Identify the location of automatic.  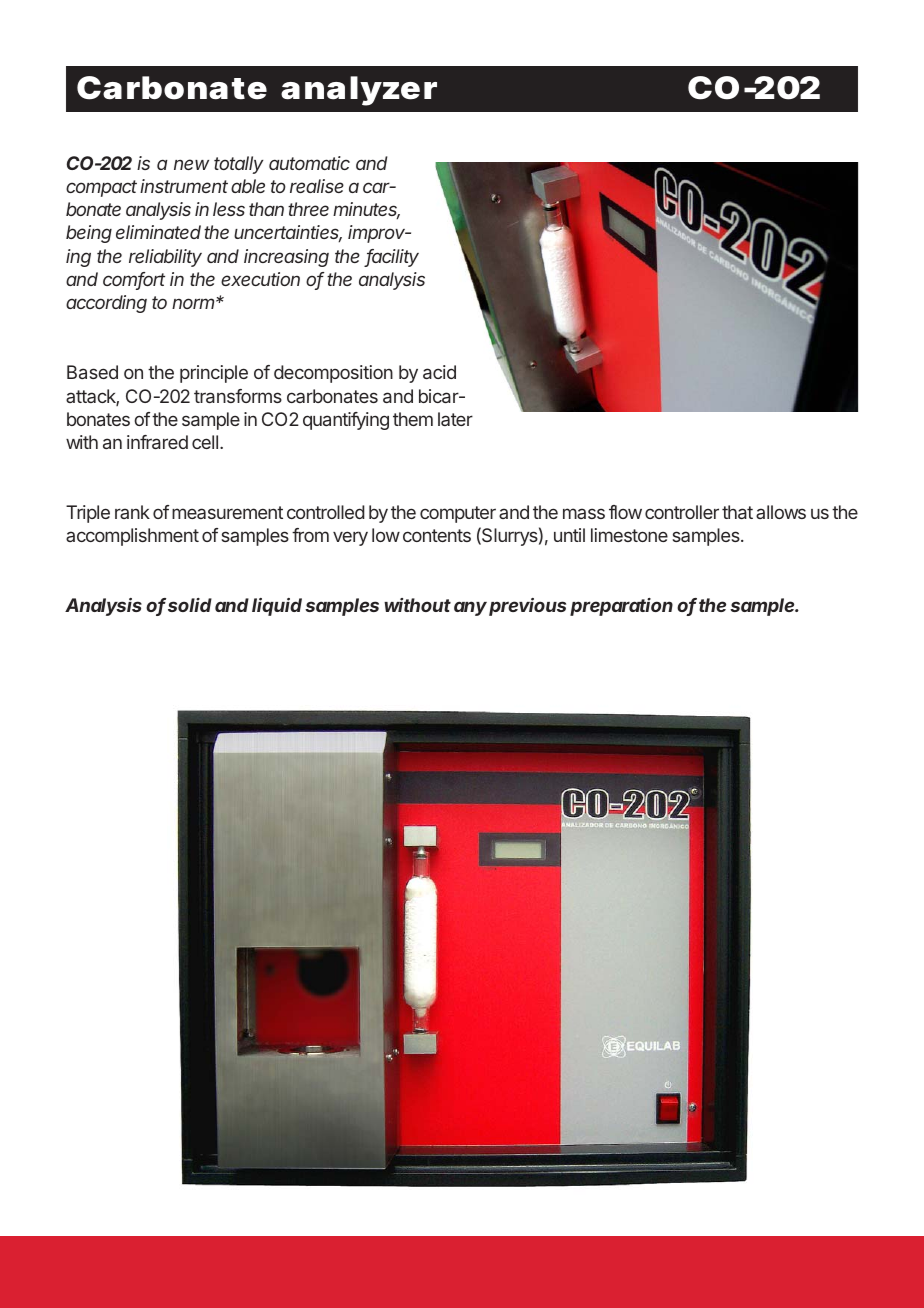
(309, 163).
